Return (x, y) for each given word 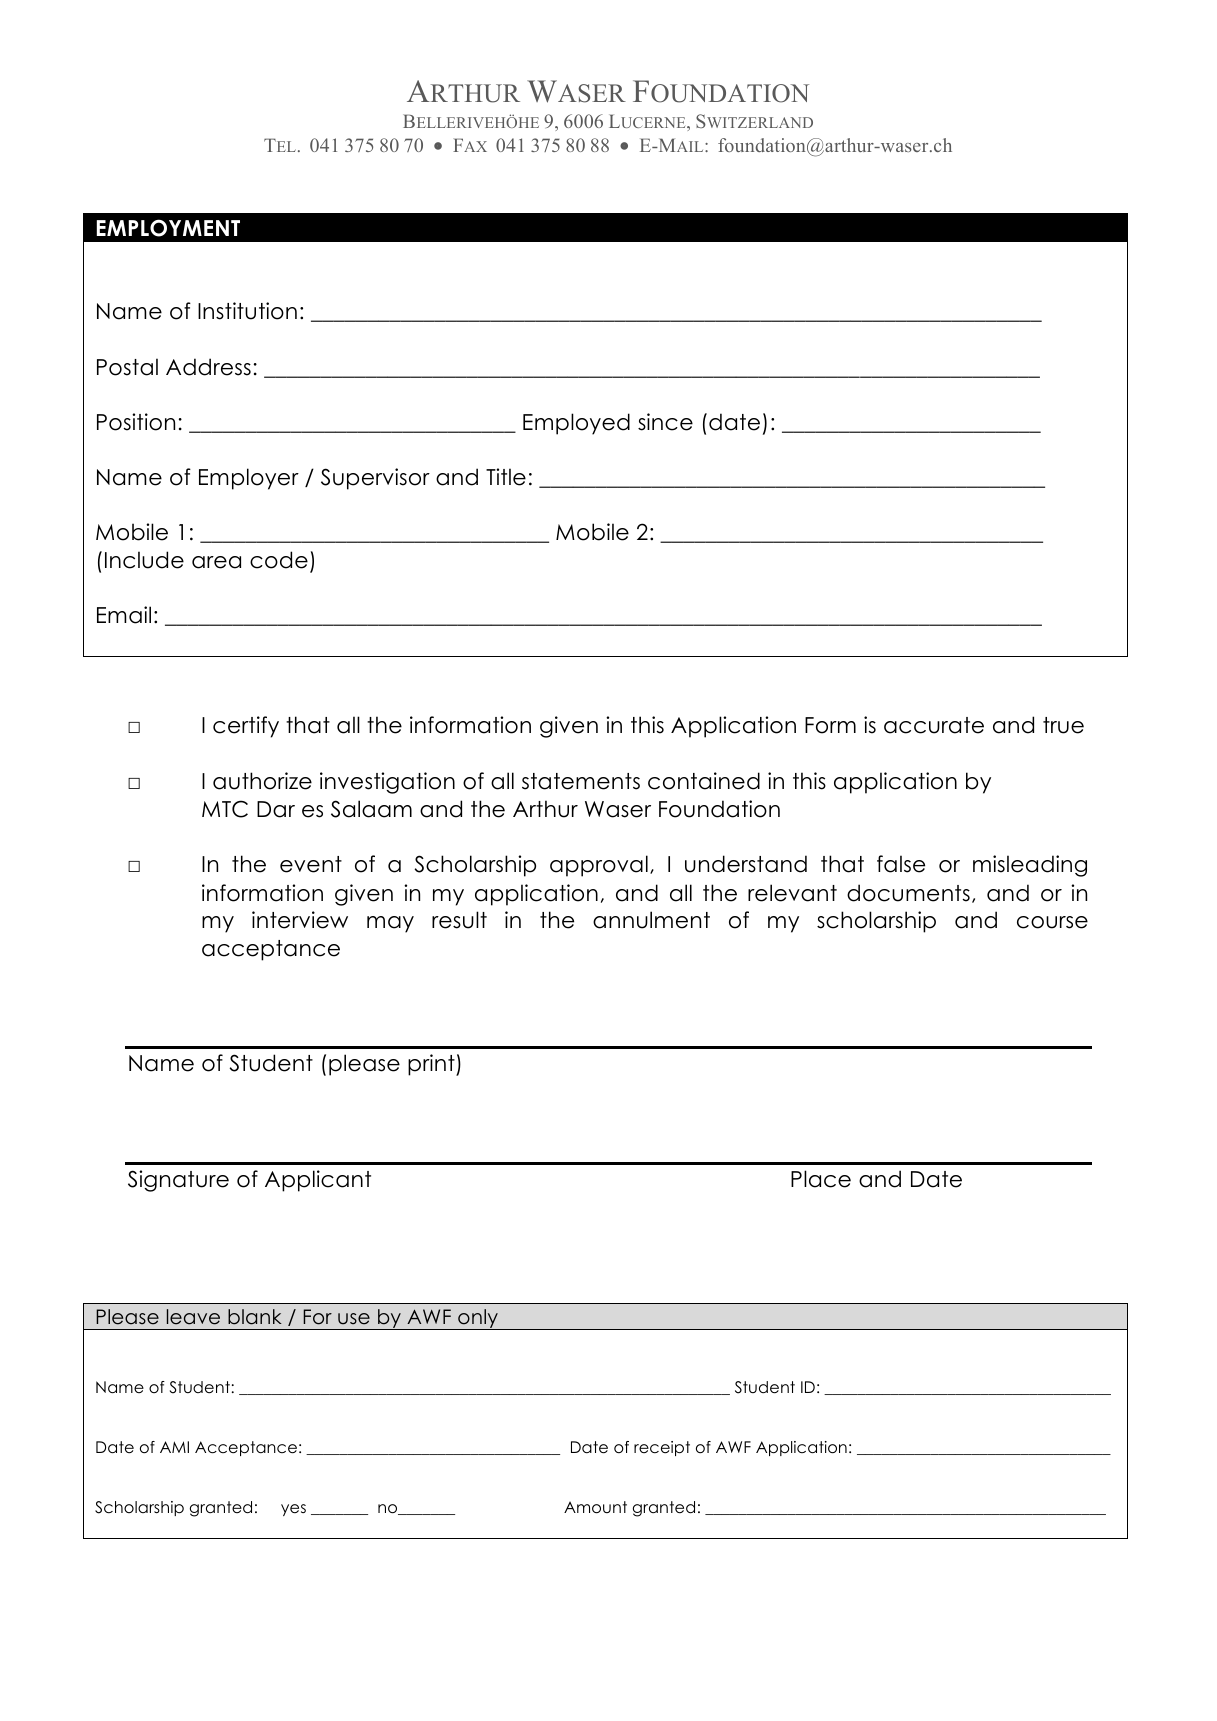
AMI (174, 1447)
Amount (595, 1507)
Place (821, 1179)
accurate (934, 725)
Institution (247, 311)
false (901, 864)
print (432, 1065)
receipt (662, 1448)
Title (506, 477)
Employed (576, 424)
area (216, 562)
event (311, 864)
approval (599, 866)
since (665, 422)
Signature (178, 1181)
